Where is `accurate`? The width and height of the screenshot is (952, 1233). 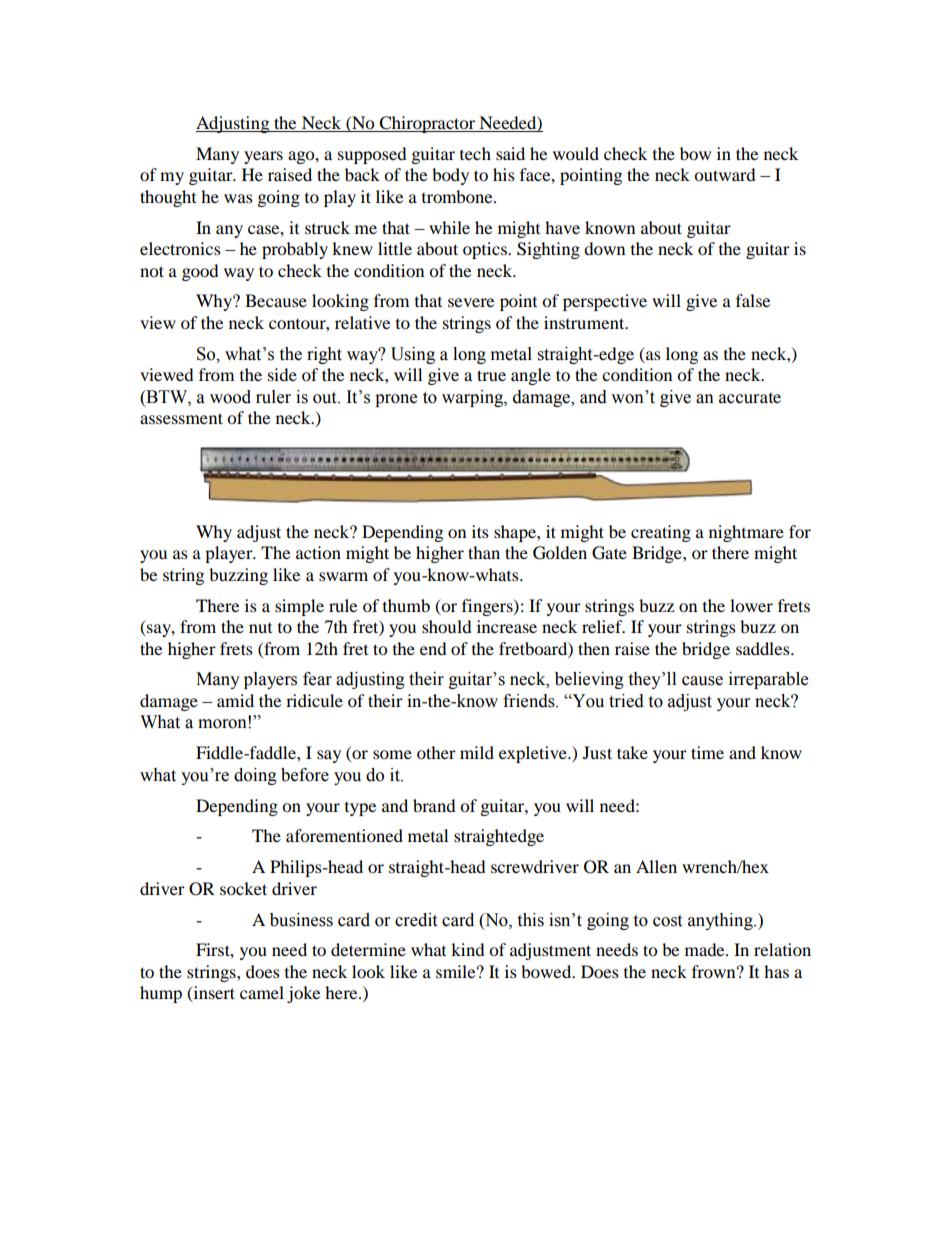 accurate is located at coordinates (750, 398).
